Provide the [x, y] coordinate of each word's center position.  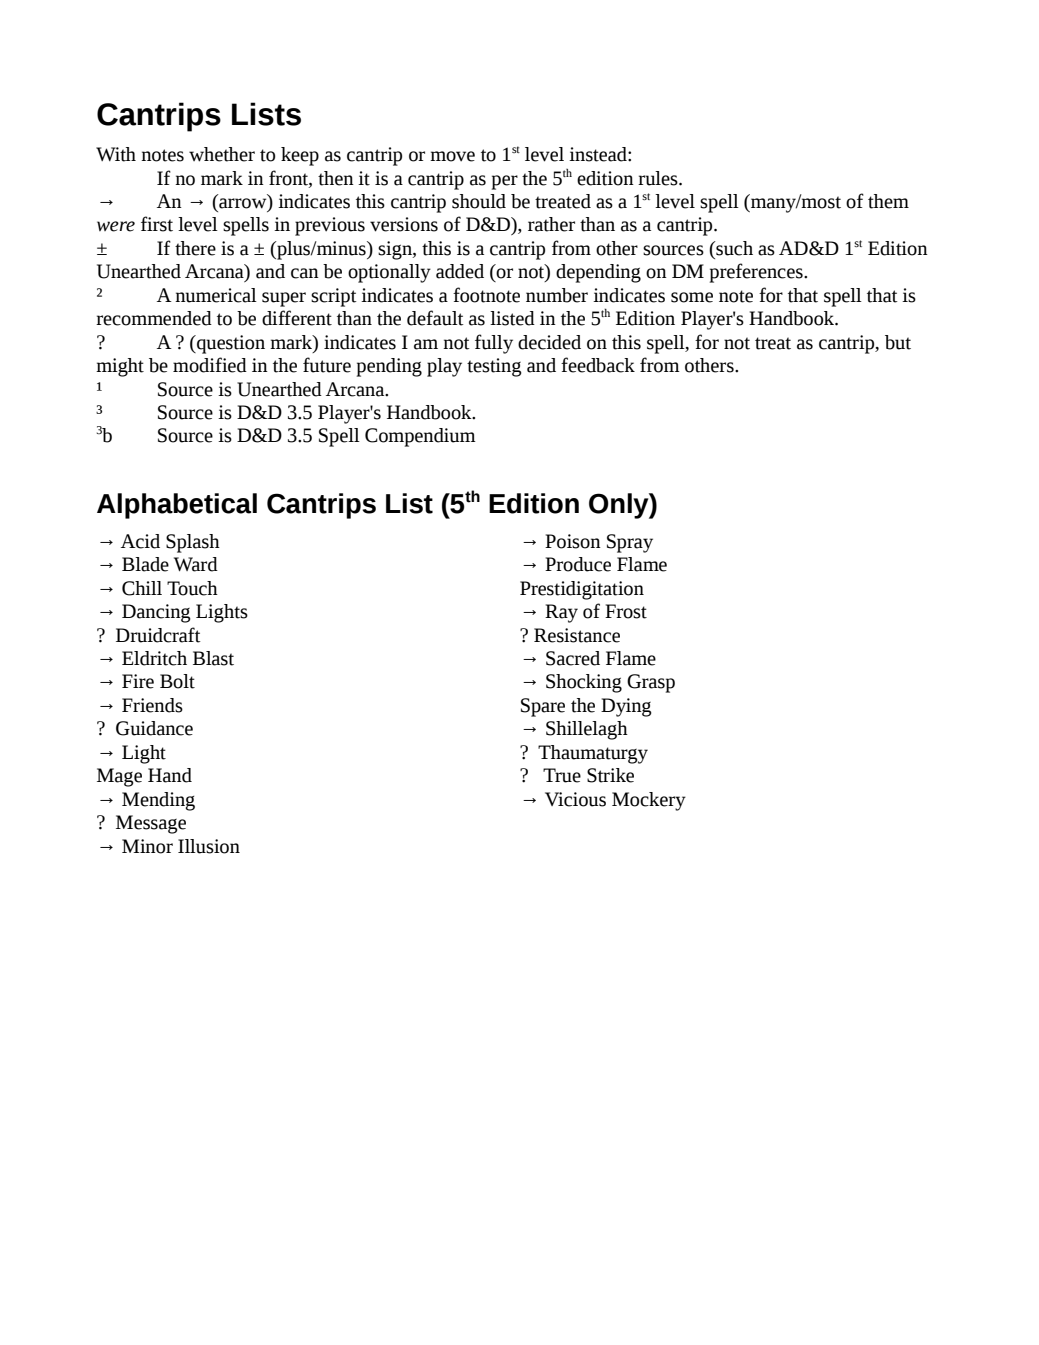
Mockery [649, 801]
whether [222, 154]
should [479, 201]
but [898, 342]
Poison [573, 541]
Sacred [573, 658]
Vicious [575, 799]
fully [494, 344]
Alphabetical [177, 506]
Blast [213, 658]
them [888, 201]
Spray [630, 543]
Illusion [209, 846]
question [230, 344]
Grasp [651, 683]
